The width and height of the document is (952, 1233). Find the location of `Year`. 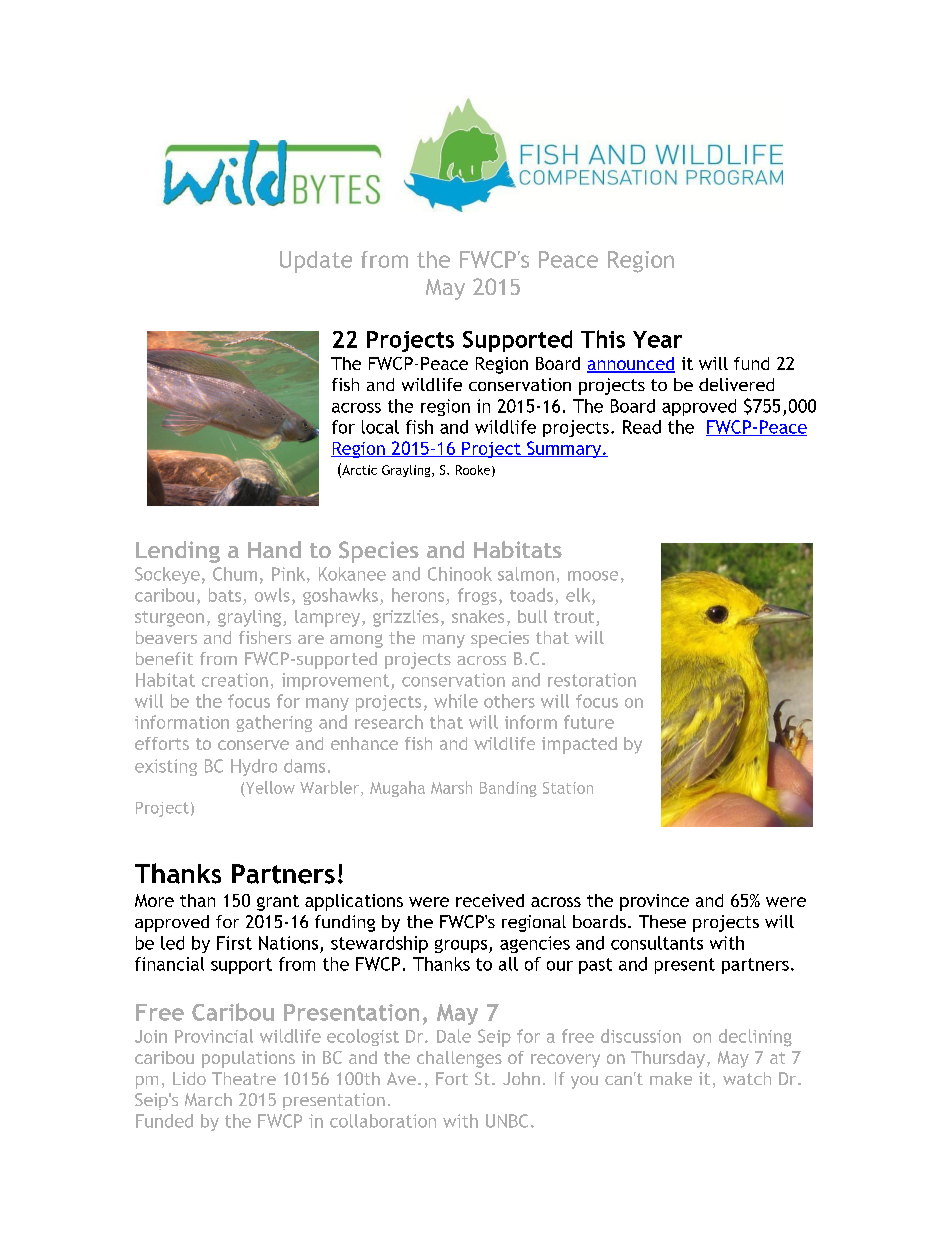

Year is located at coordinates (657, 339).
